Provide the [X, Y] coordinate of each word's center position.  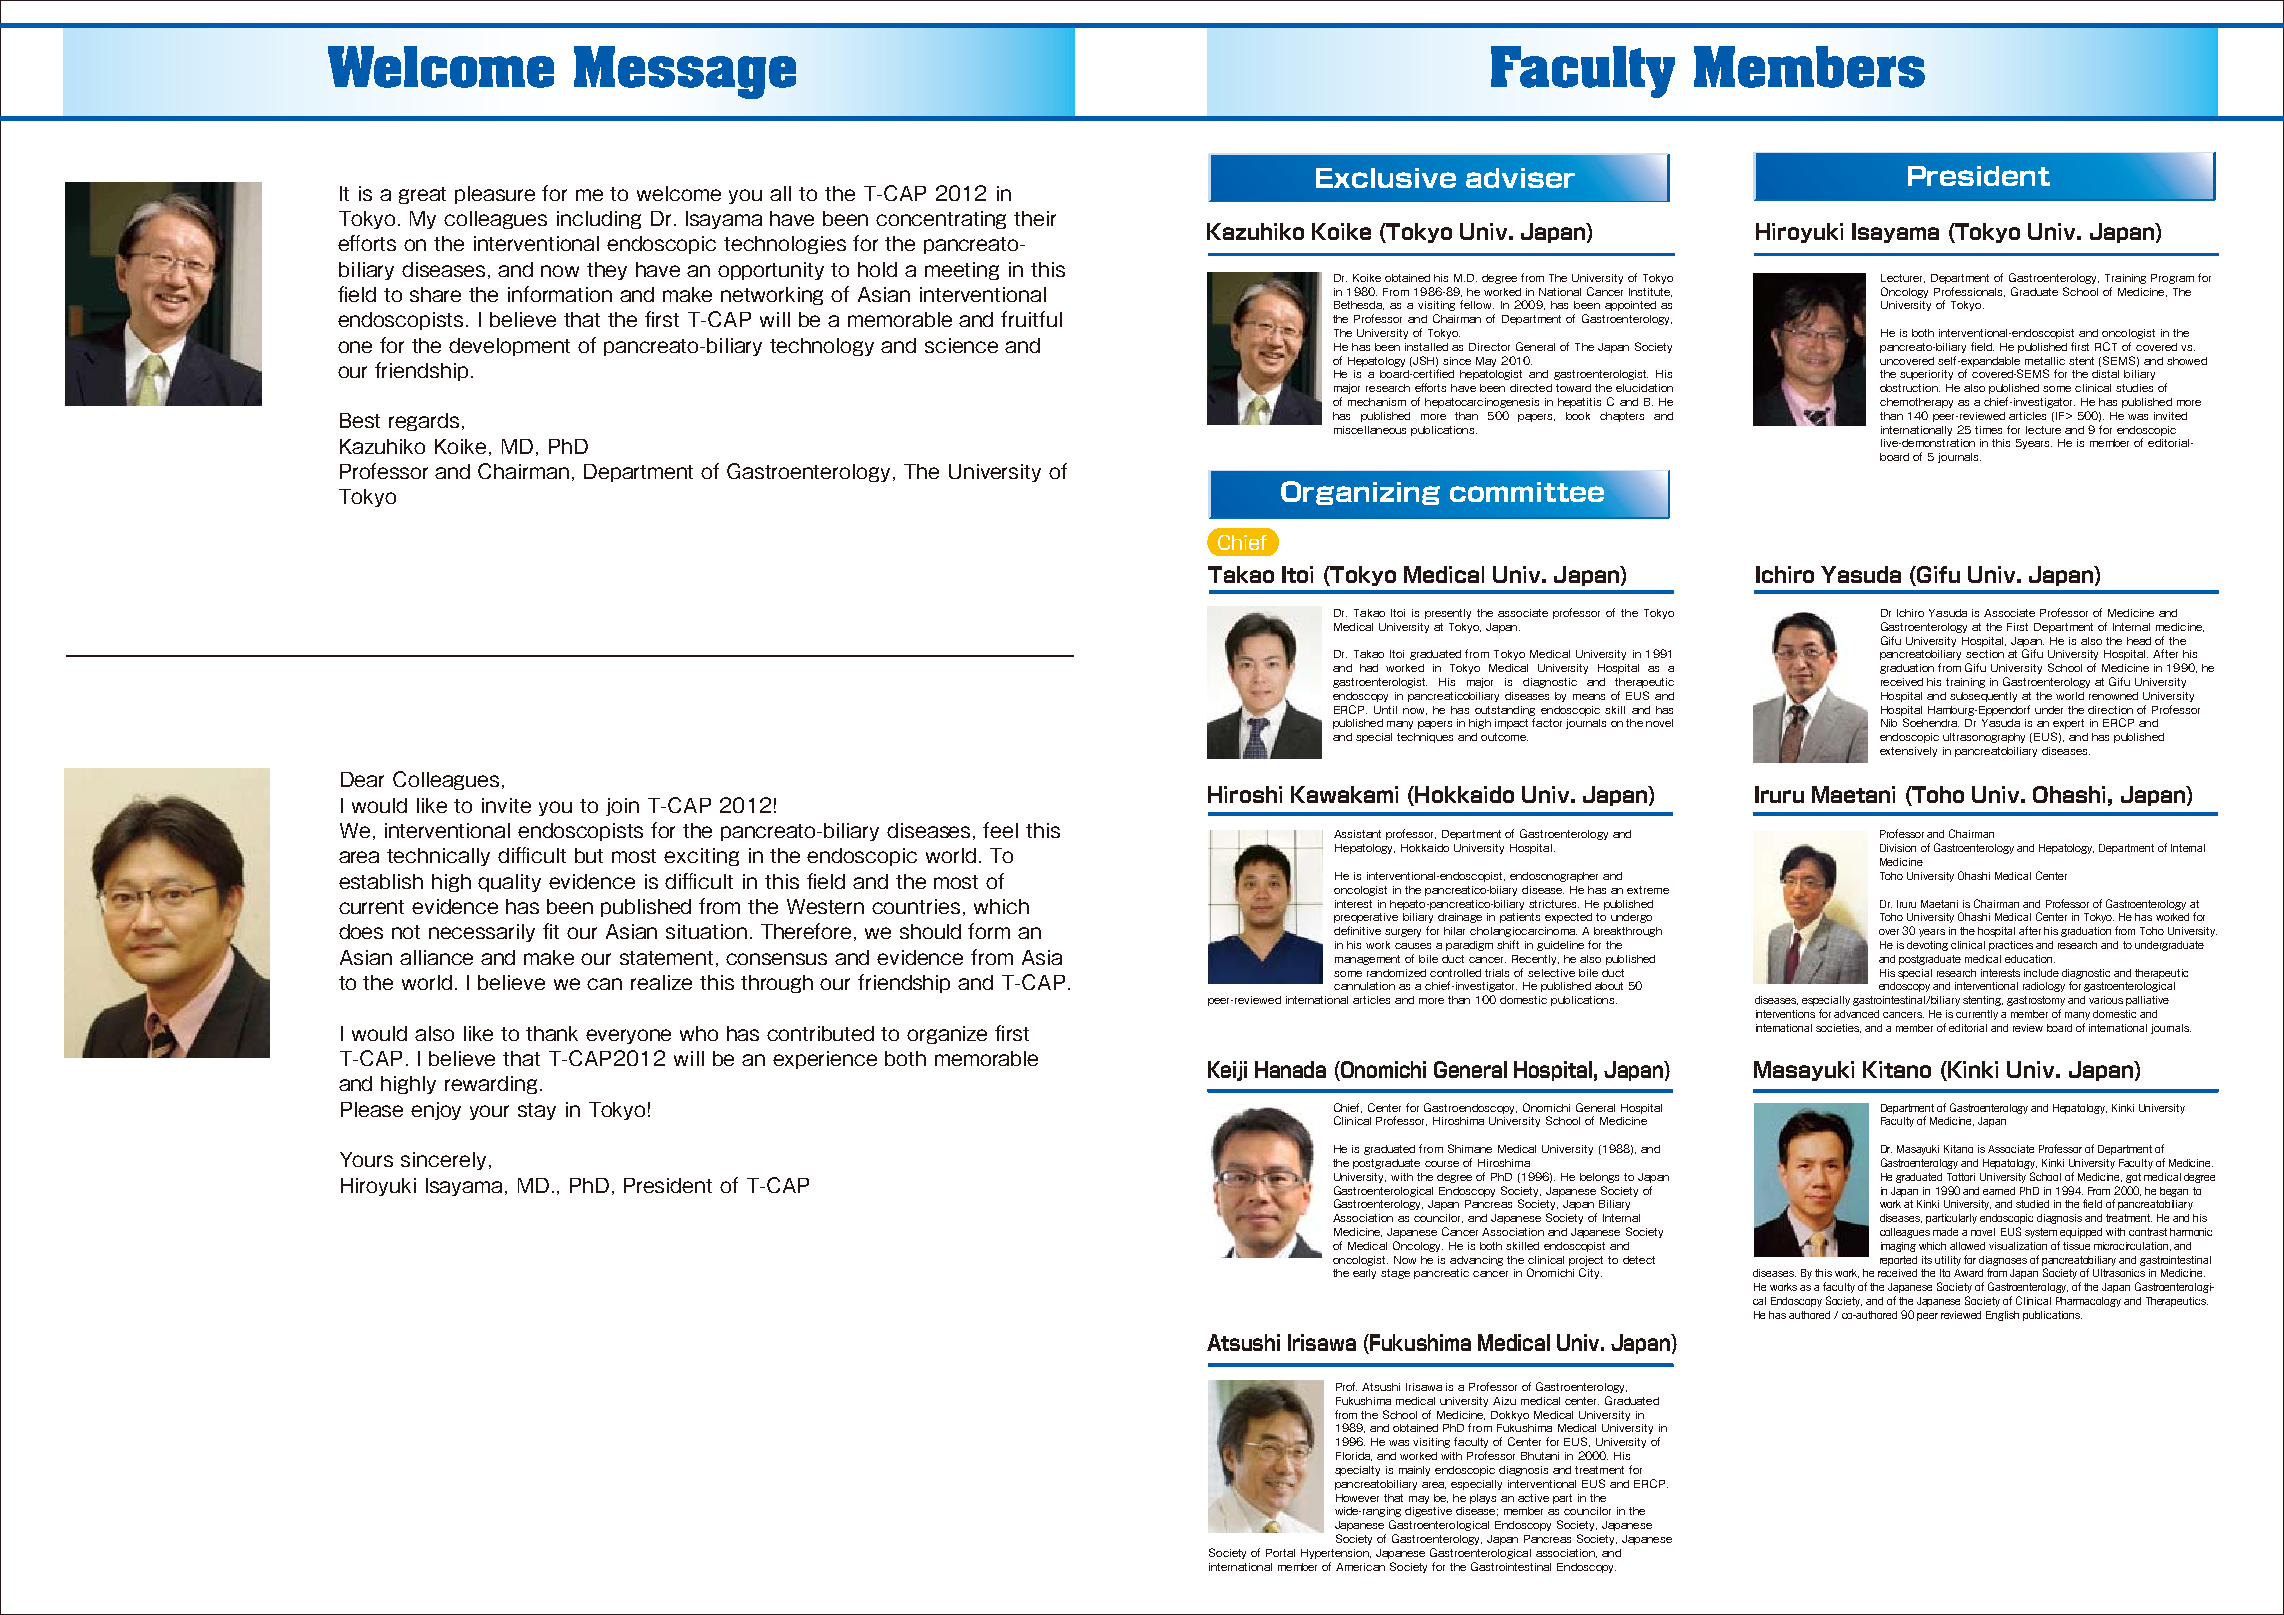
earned [1999, 1191]
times [1988, 430]
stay [537, 1111]
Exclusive [1386, 178]
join [622, 807]
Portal [1280, 1553]
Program [2172, 279]
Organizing [1360, 493]
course [1442, 1164]
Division [1898, 848]
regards [424, 422]
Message [685, 72]
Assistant [1357, 834]
